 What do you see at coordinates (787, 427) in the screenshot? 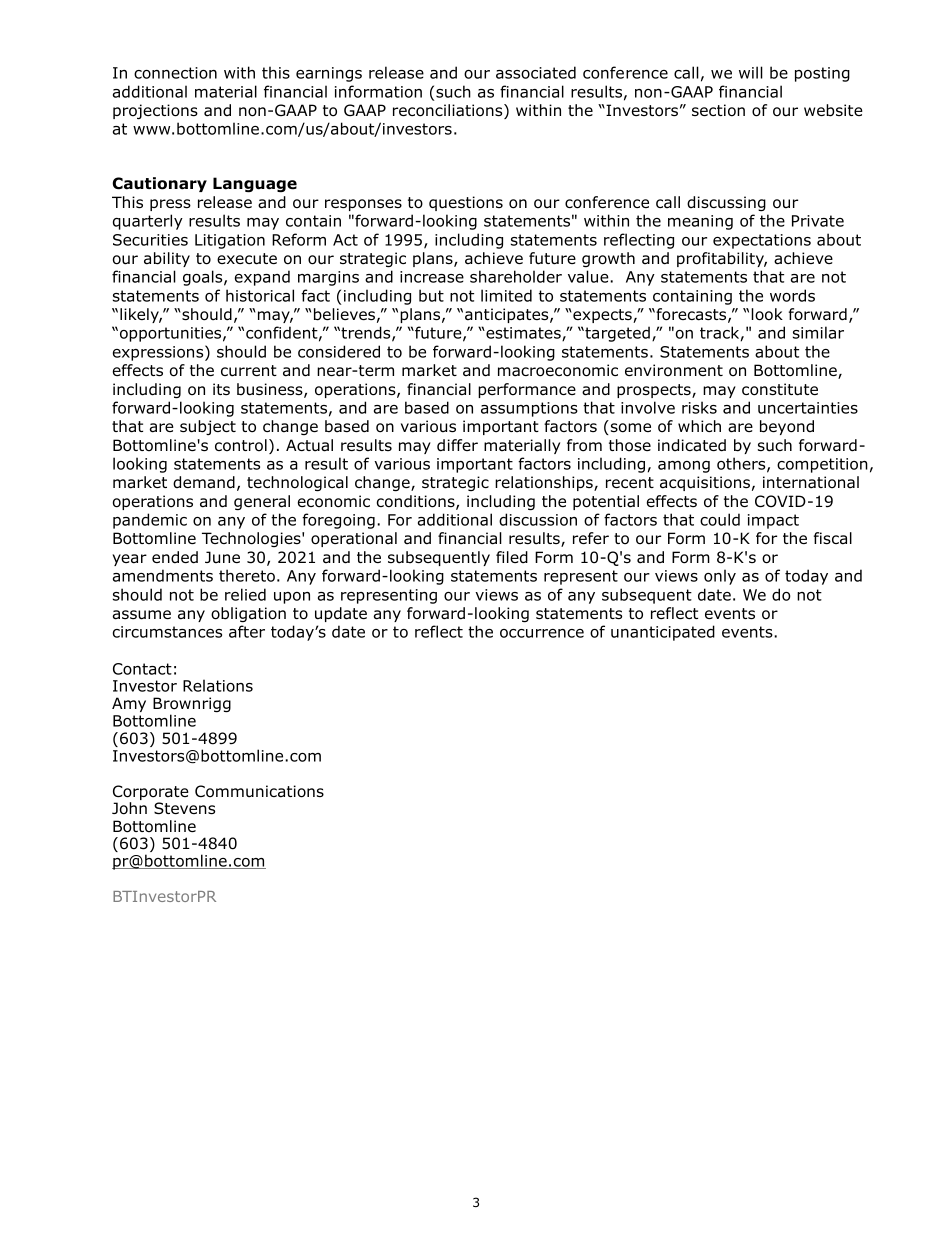
I see `beyond` at bounding box center [787, 427].
